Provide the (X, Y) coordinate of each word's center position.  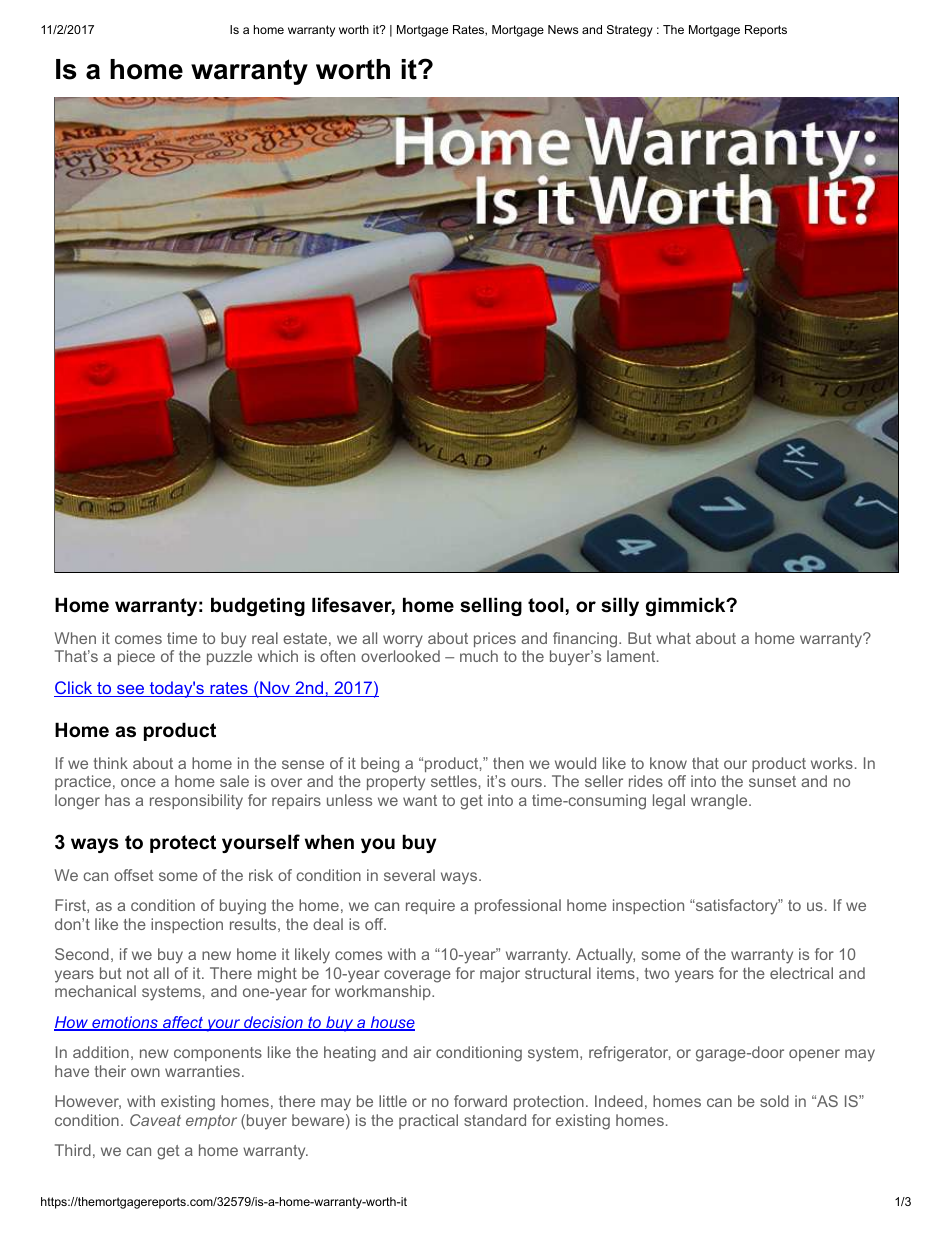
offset (134, 875)
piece (136, 657)
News (563, 29)
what (673, 638)
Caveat (155, 1120)
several (409, 875)
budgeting (258, 606)
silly (620, 606)
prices (495, 639)
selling (491, 606)
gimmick (687, 606)
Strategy (630, 31)
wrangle (720, 802)
